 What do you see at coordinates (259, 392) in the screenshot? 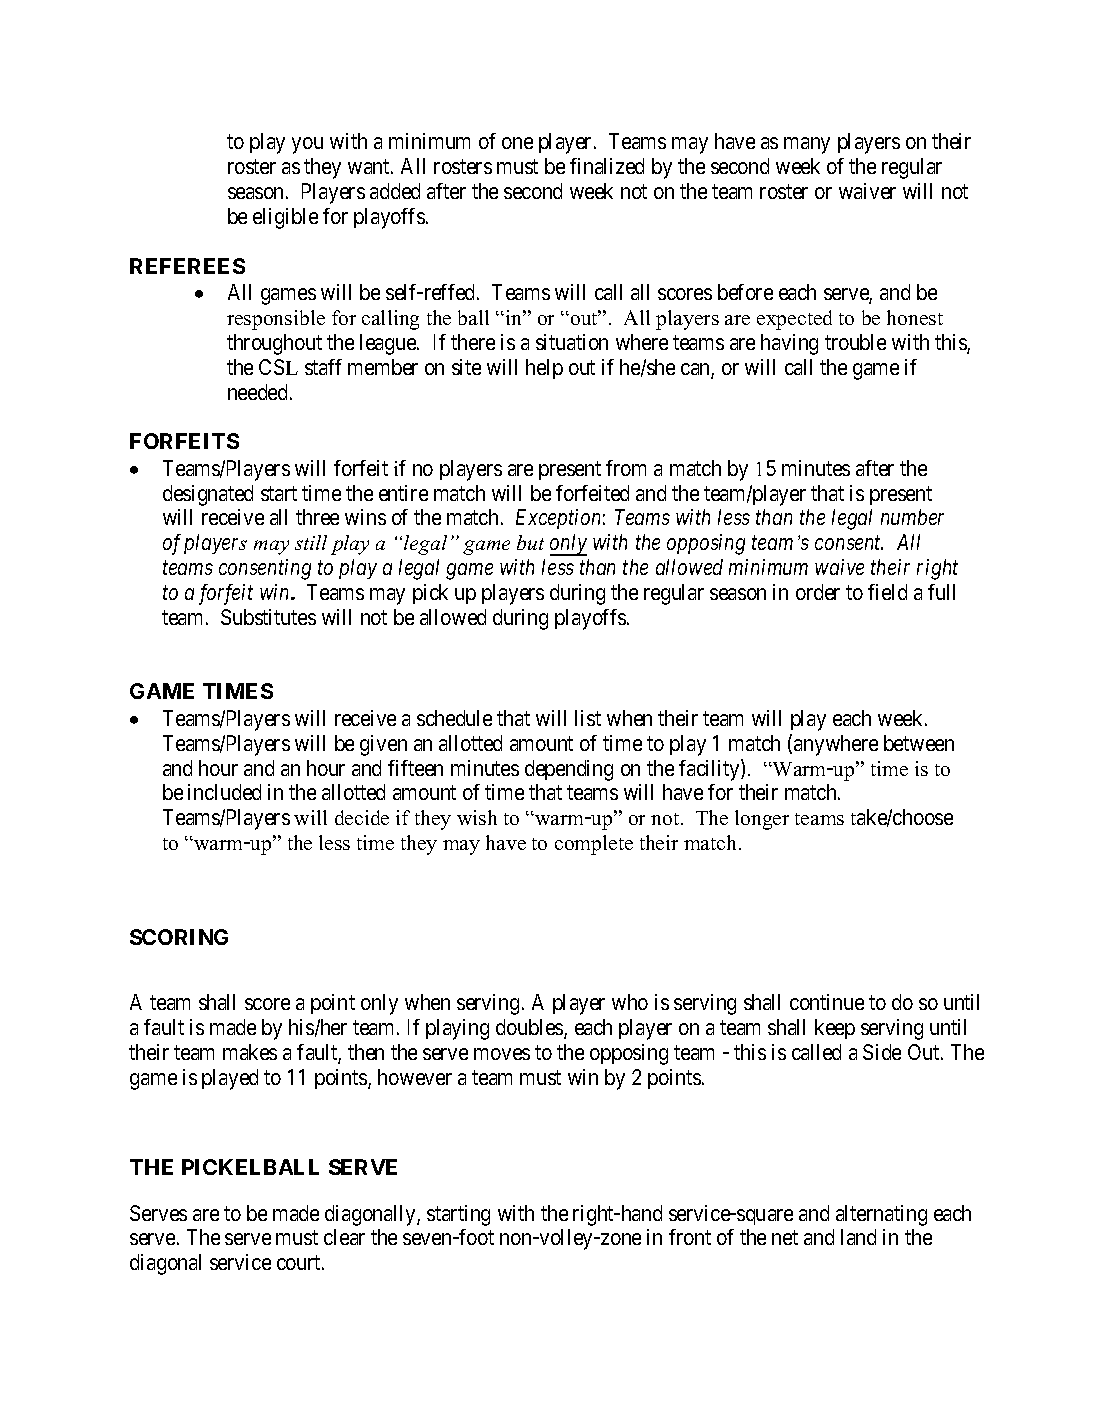
I see `needed` at bounding box center [259, 392].
